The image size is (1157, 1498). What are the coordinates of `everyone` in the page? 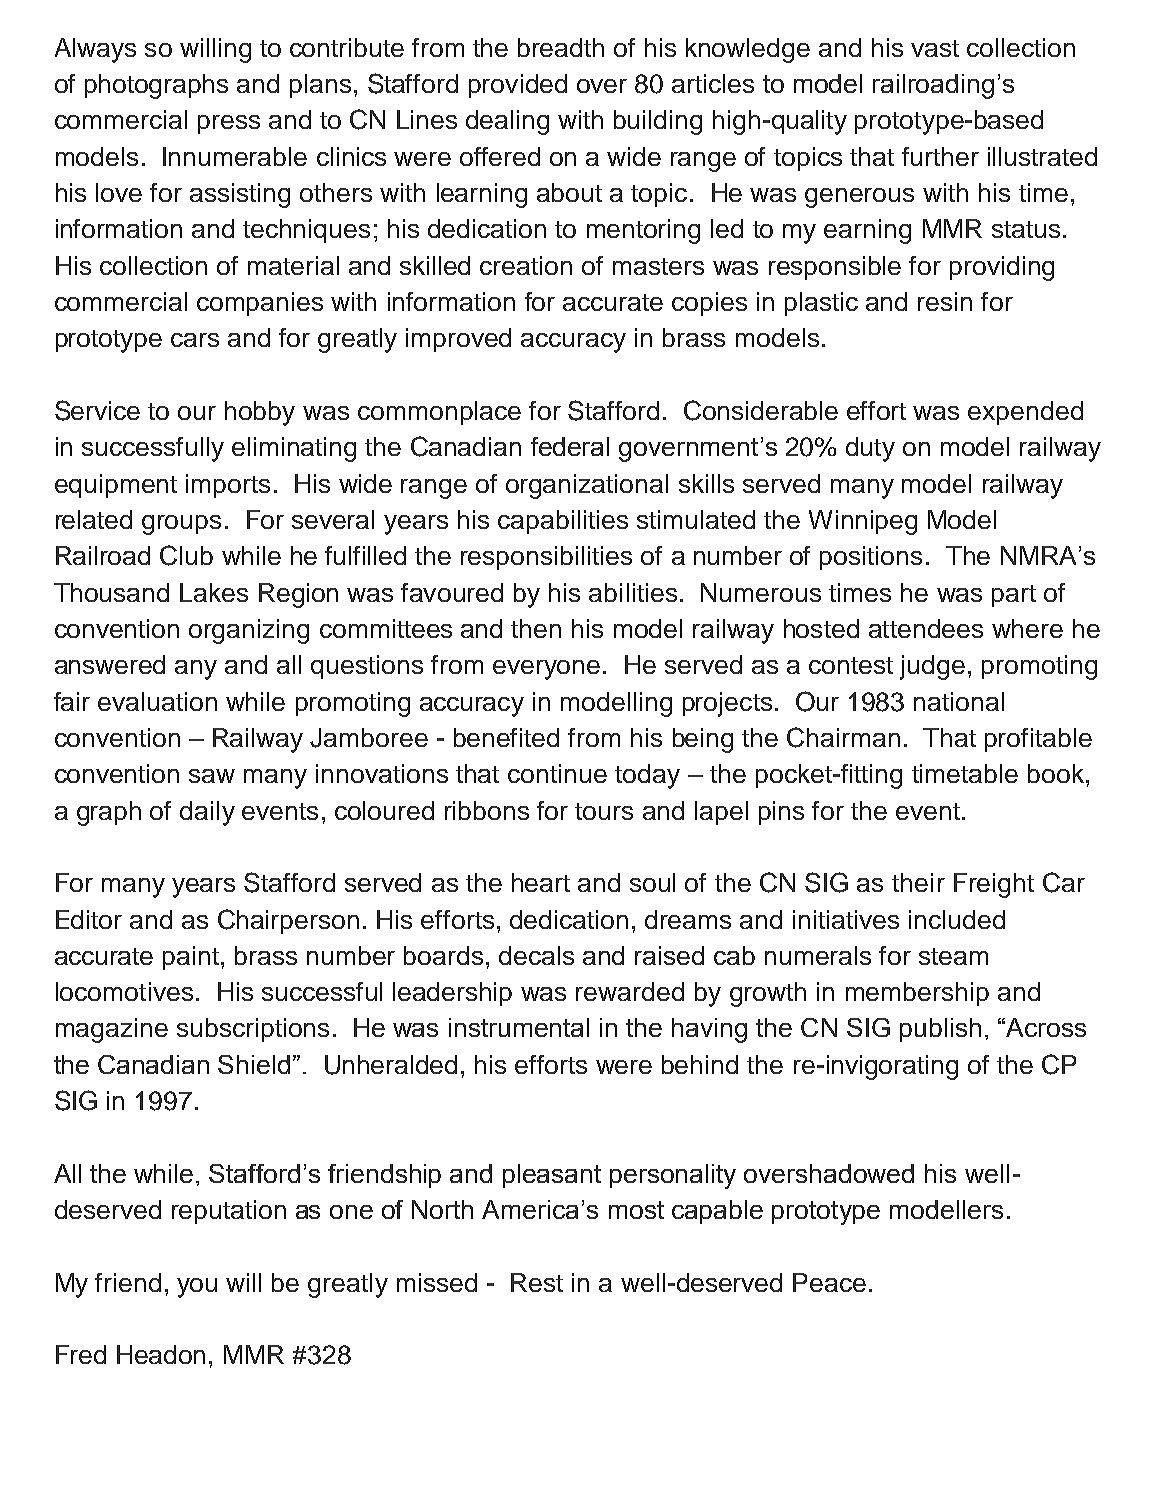 It's located at (546, 670).
